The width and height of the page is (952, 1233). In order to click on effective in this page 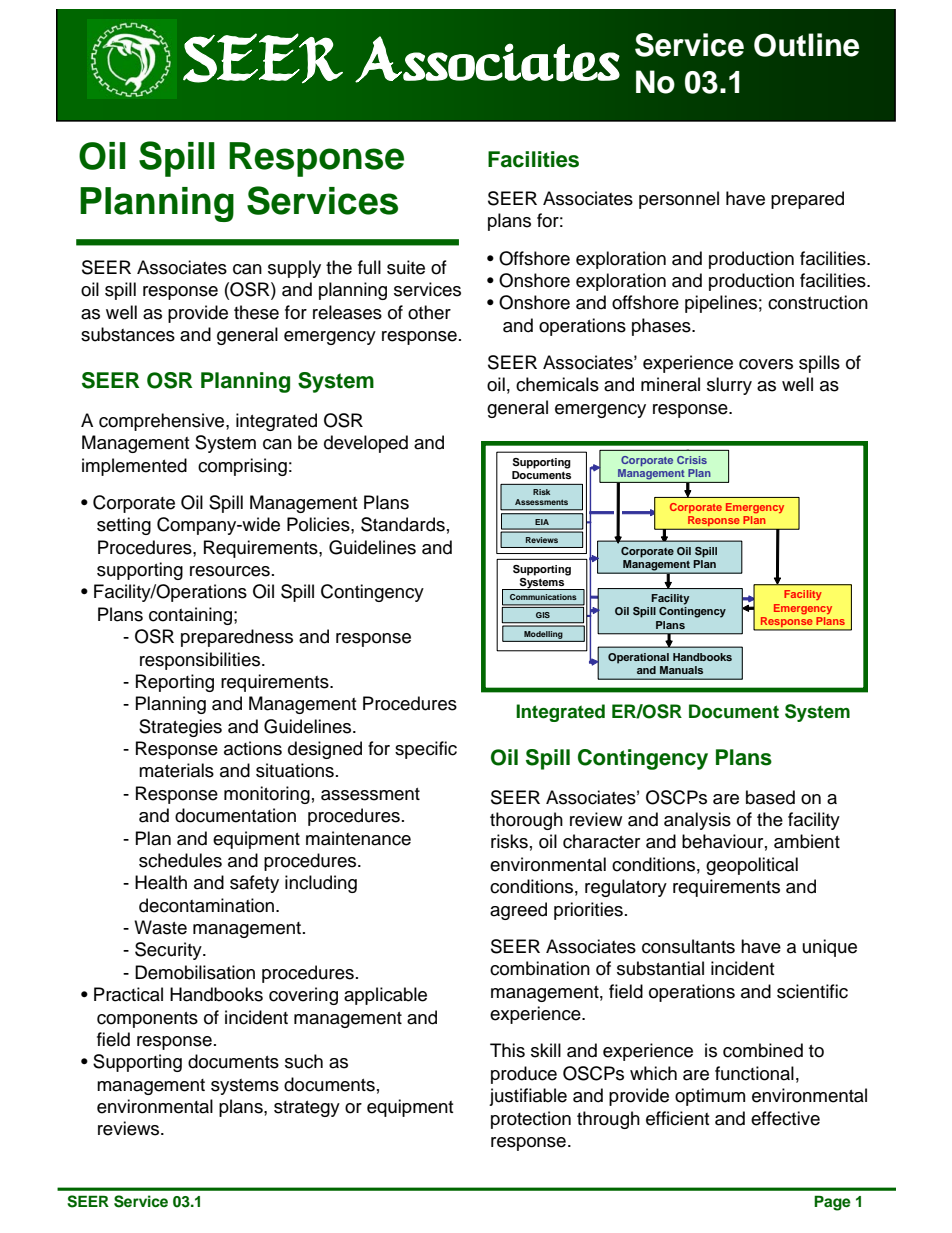, I will do `click(785, 1118)`.
